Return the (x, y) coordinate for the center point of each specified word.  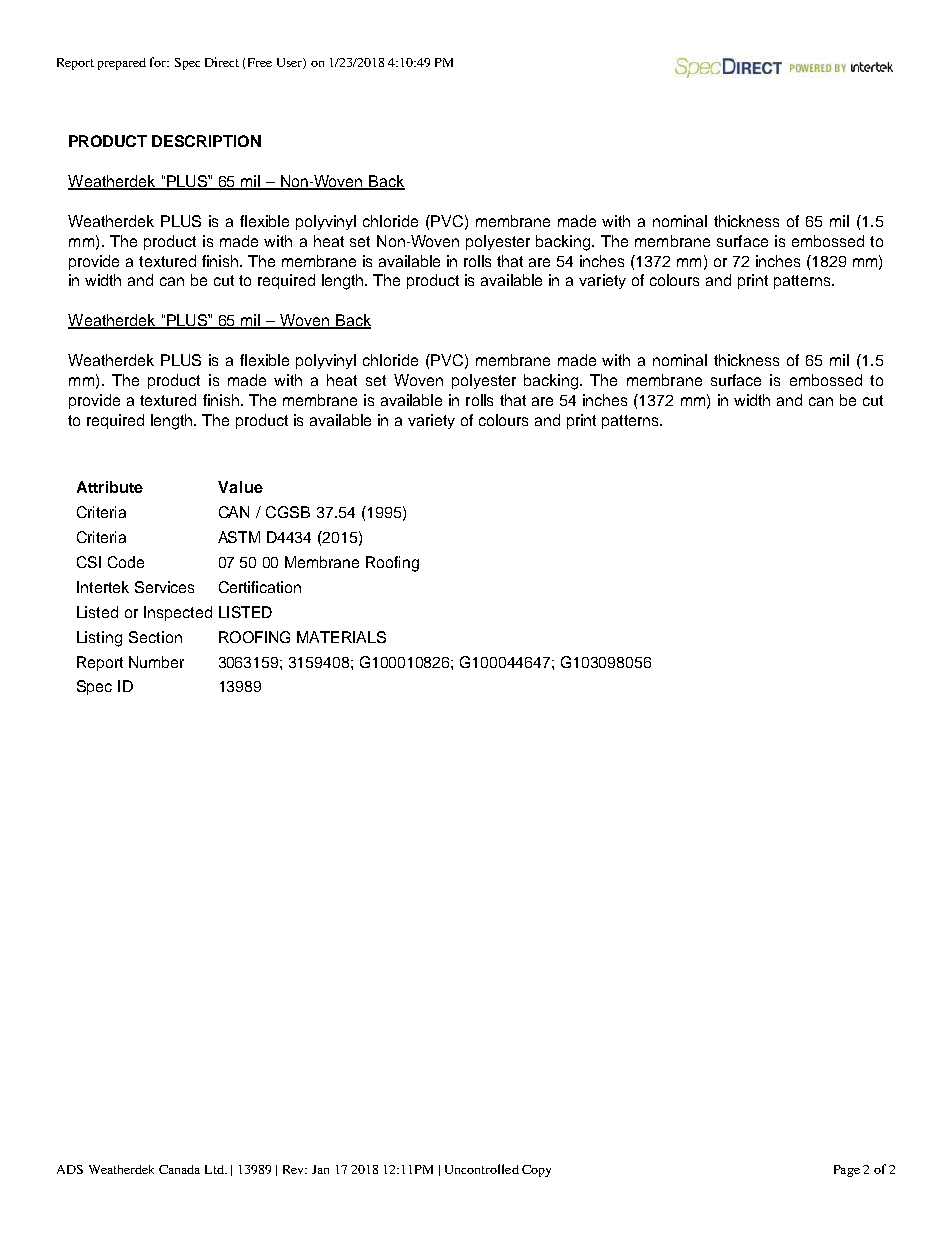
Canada (179, 1169)
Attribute (110, 487)
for (159, 62)
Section (155, 637)
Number (156, 662)
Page (847, 1171)
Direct (222, 62)
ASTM (239, 537)
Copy (536, 1171)
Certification (260, 587)
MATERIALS (341, 637)
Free (260, 62)
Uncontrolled (482, 1169)
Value (240, 487)
